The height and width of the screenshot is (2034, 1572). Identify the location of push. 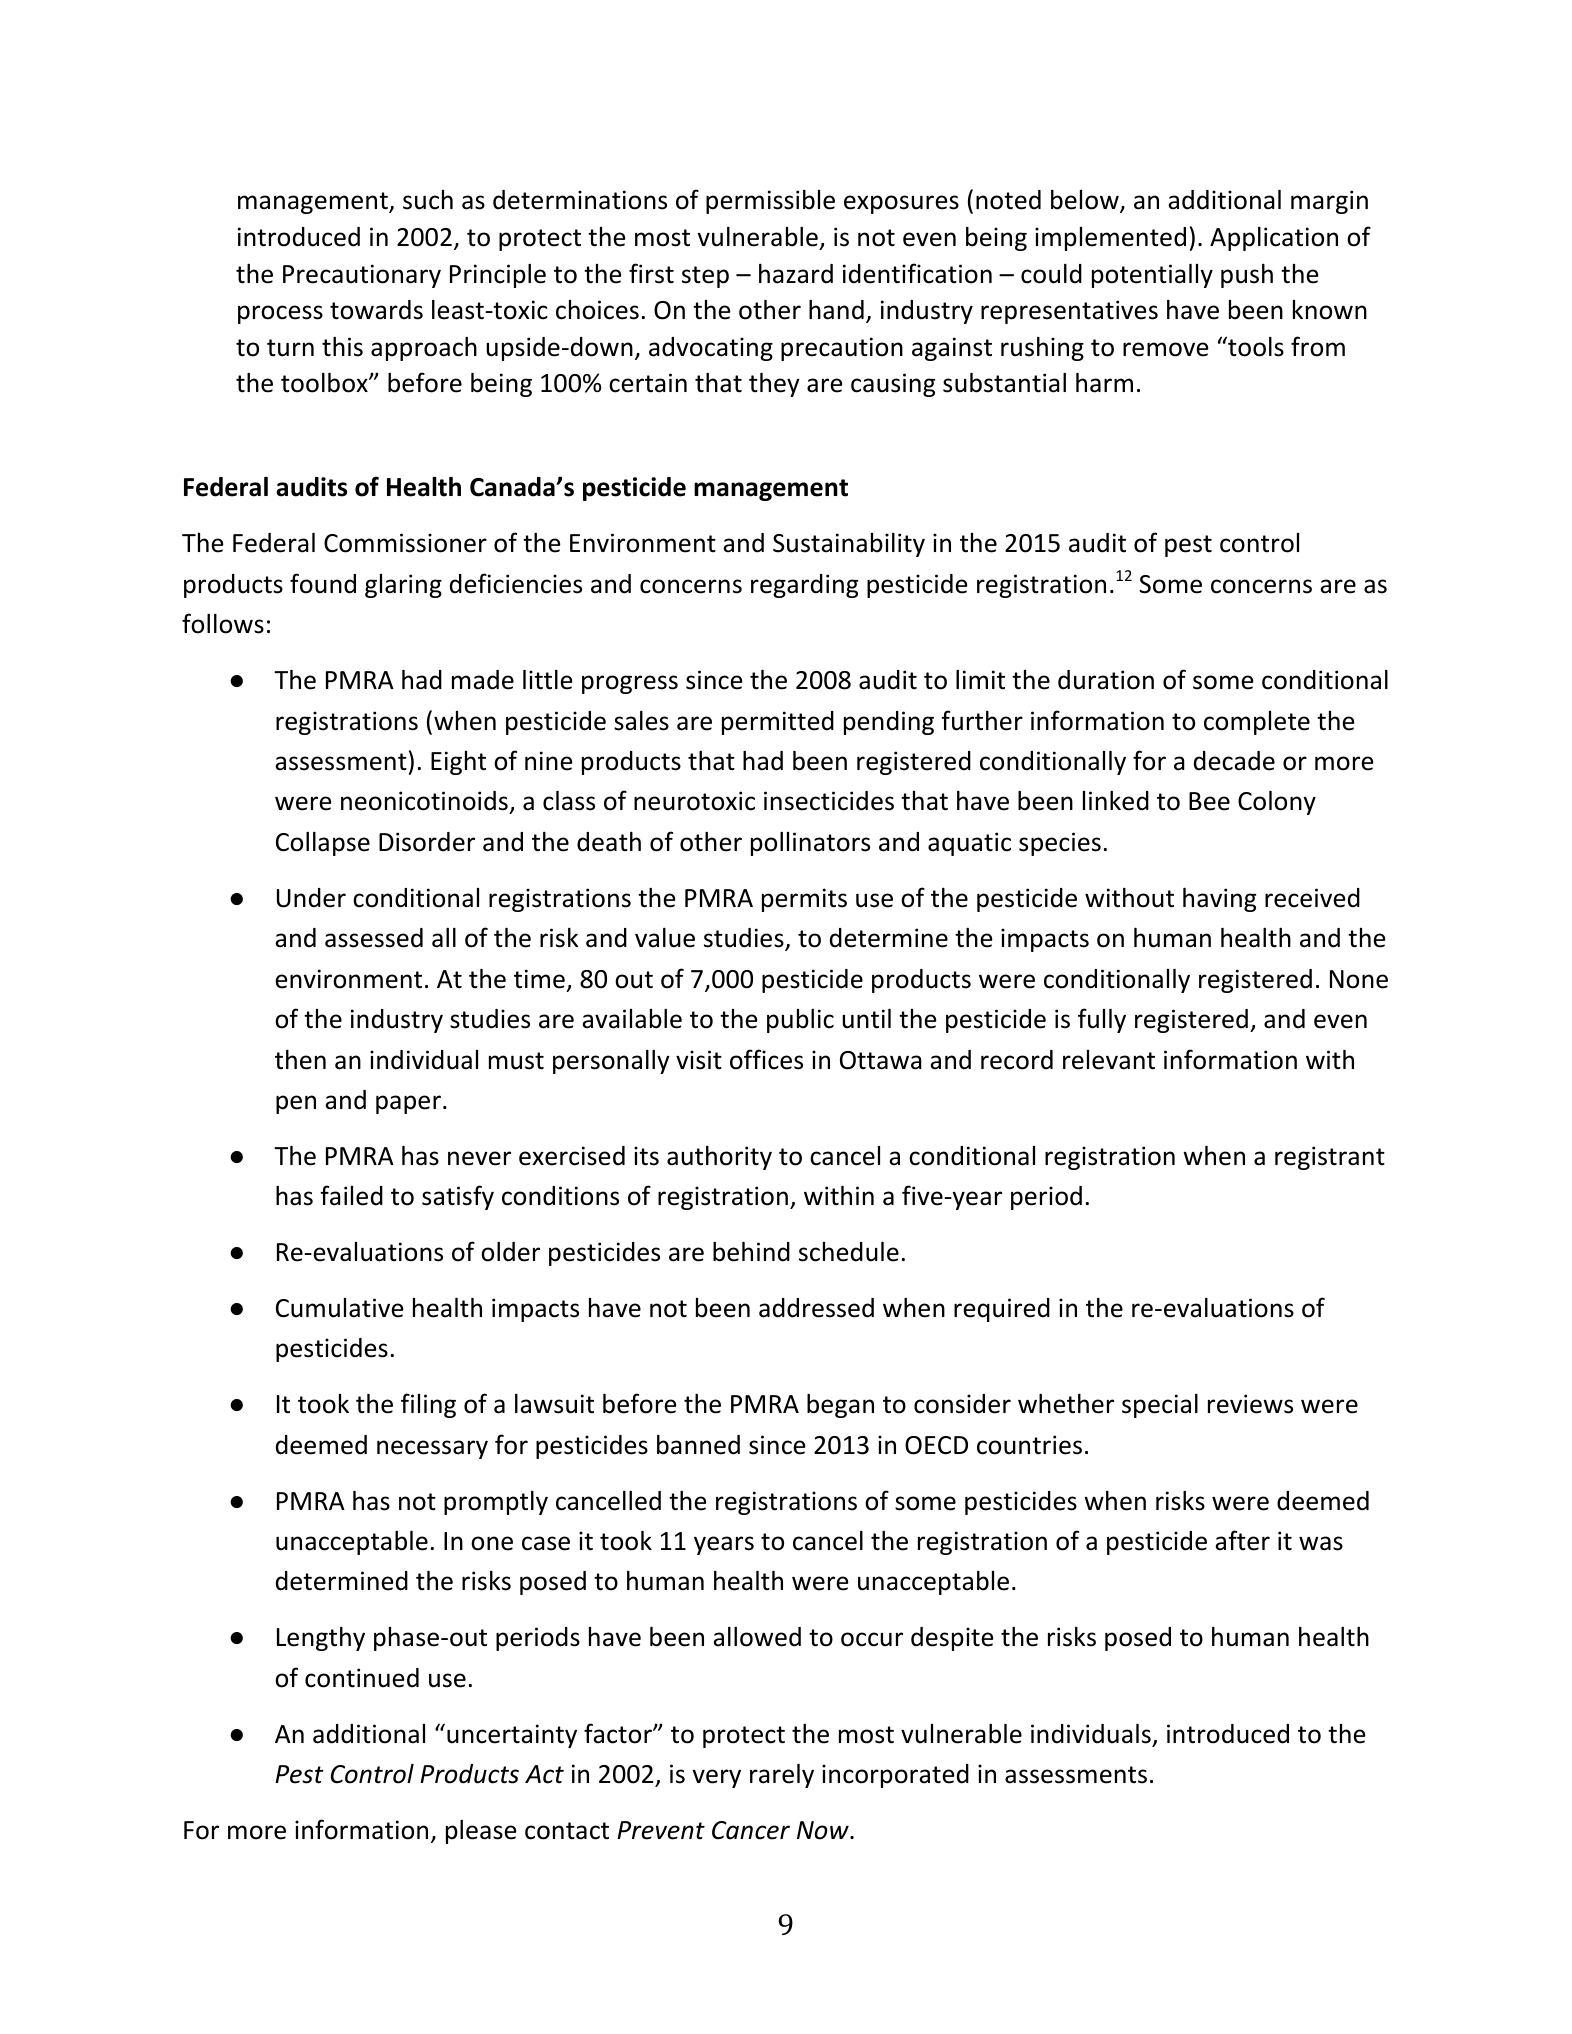
(1247, 276).
